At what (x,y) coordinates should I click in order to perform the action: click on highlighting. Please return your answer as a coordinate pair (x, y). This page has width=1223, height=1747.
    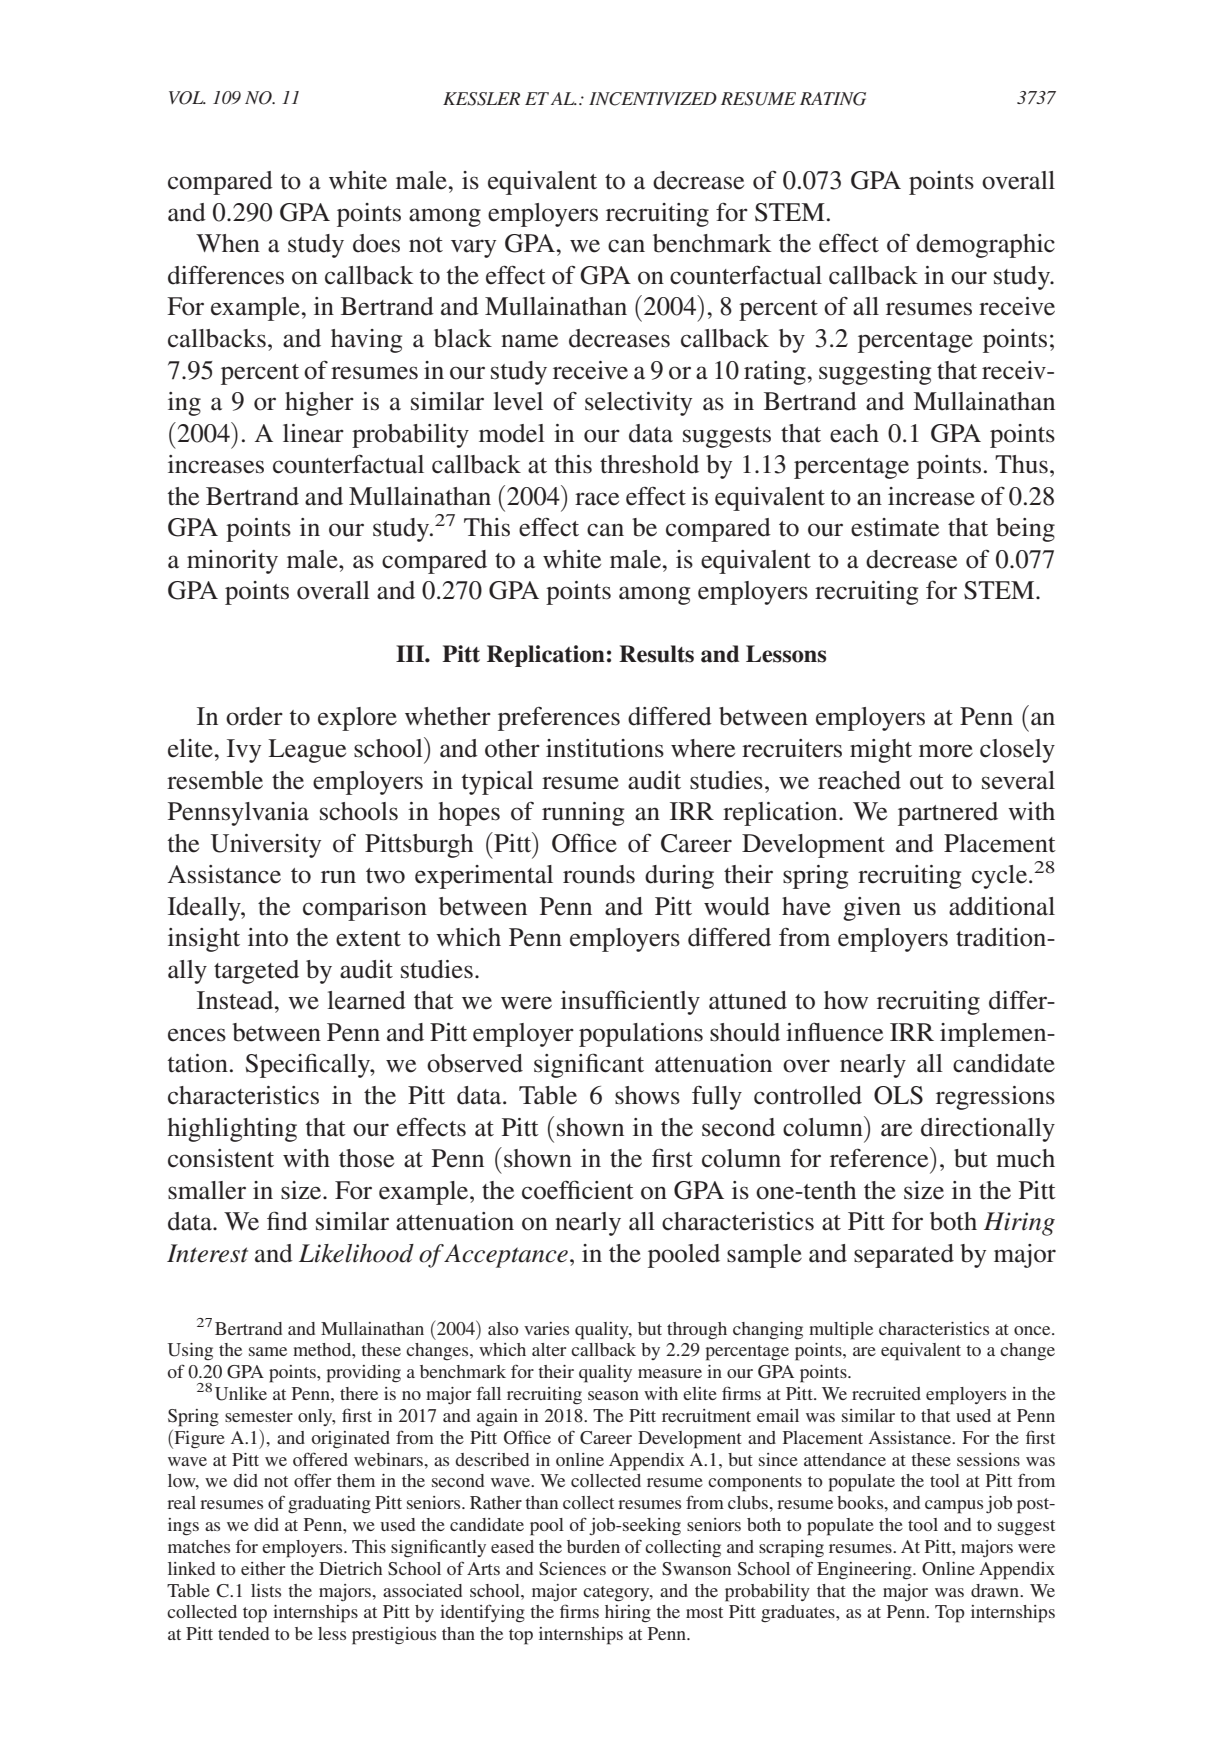
    Looking at the image, I should click on (232, 1130).
